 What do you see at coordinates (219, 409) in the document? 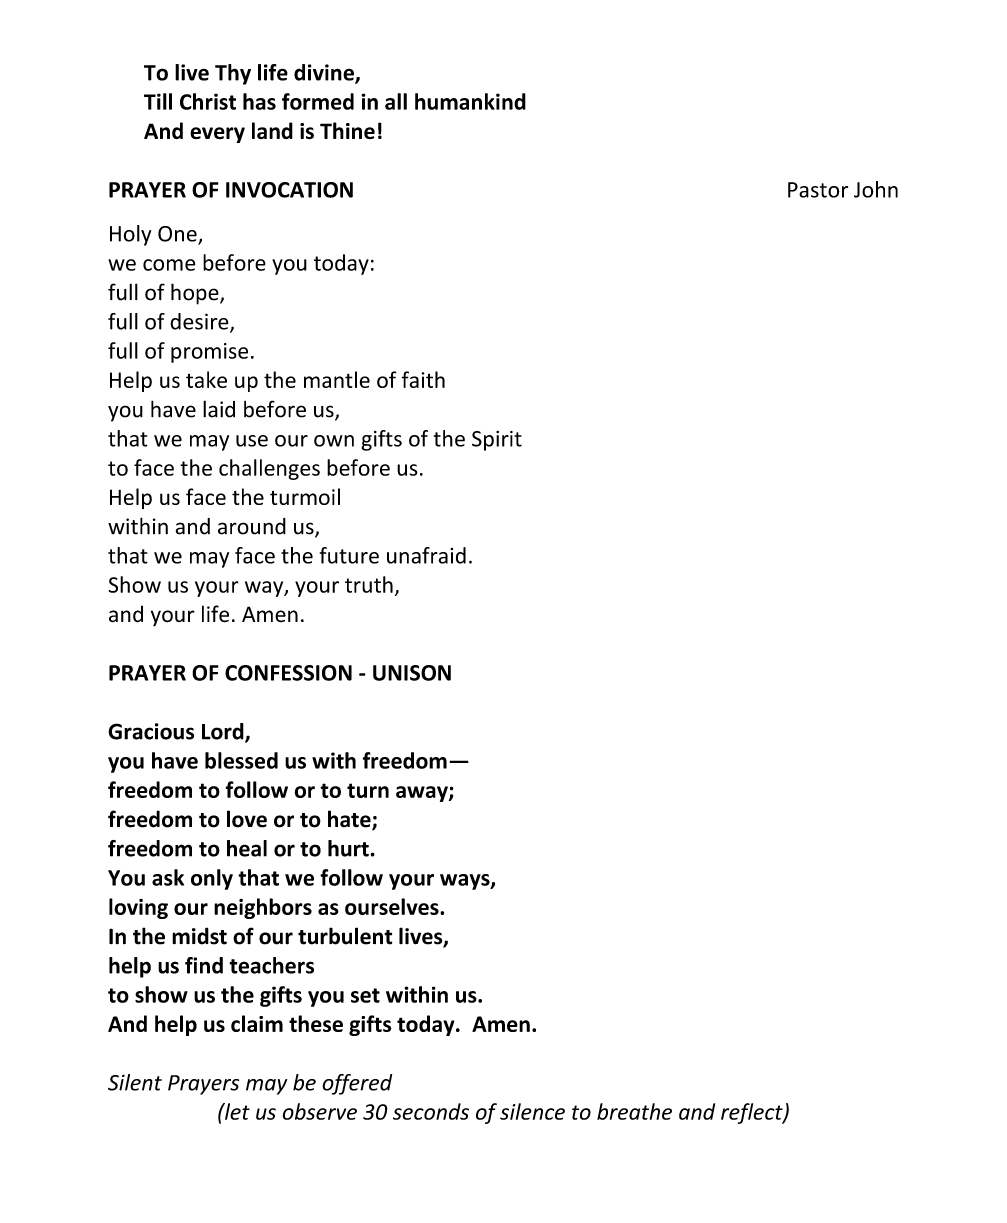
I see `laid` at bounding box center [219, 409].
